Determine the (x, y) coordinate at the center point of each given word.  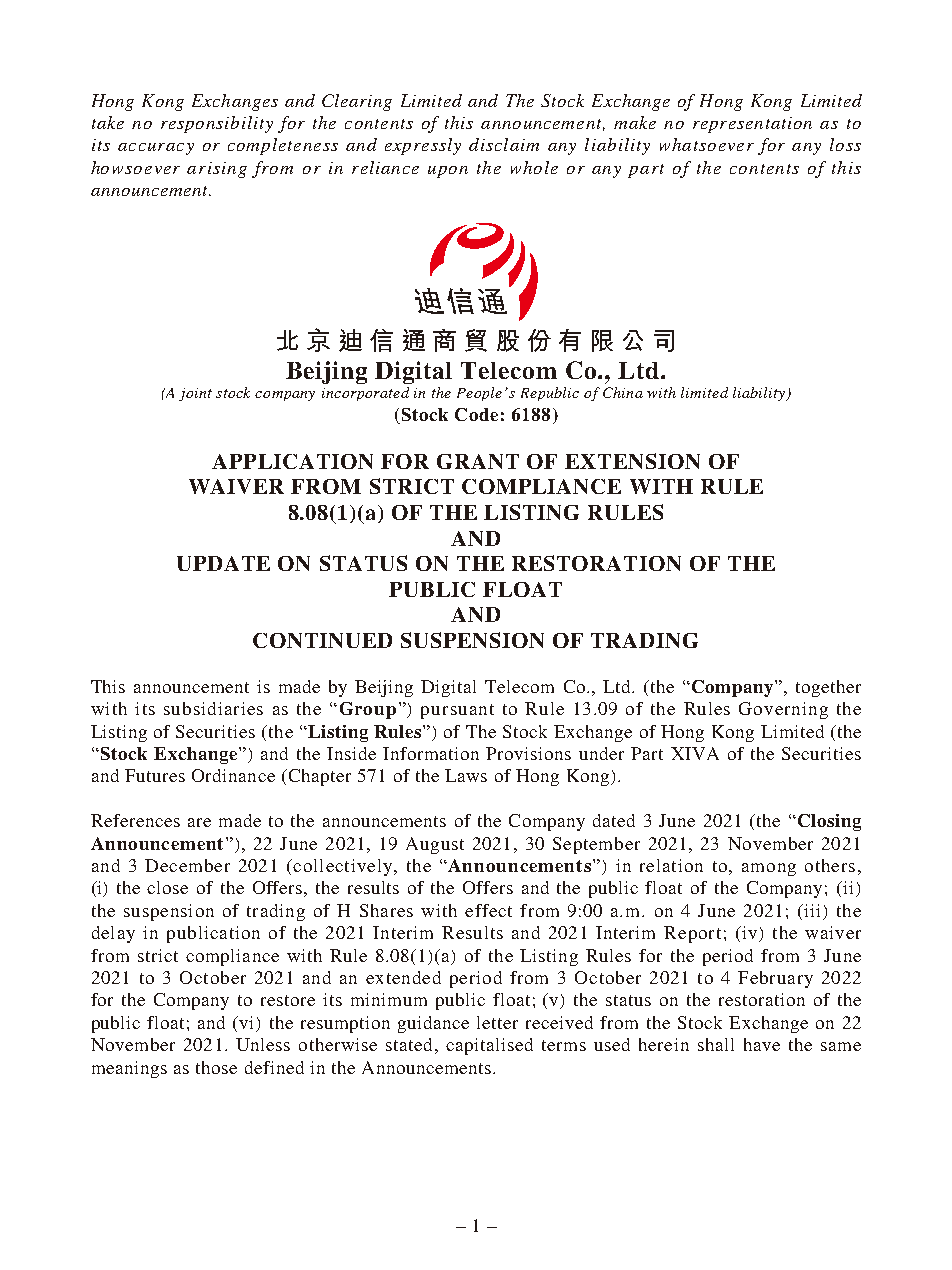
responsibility (217, 124)
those (216, 1067)
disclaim (504, 144)
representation (752, 125)
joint (195, 394)
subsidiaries (213, 708)
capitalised (489, 1046)
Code (476, 414)
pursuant (457, 711)
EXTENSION (632, 461)
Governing (783, 710)
